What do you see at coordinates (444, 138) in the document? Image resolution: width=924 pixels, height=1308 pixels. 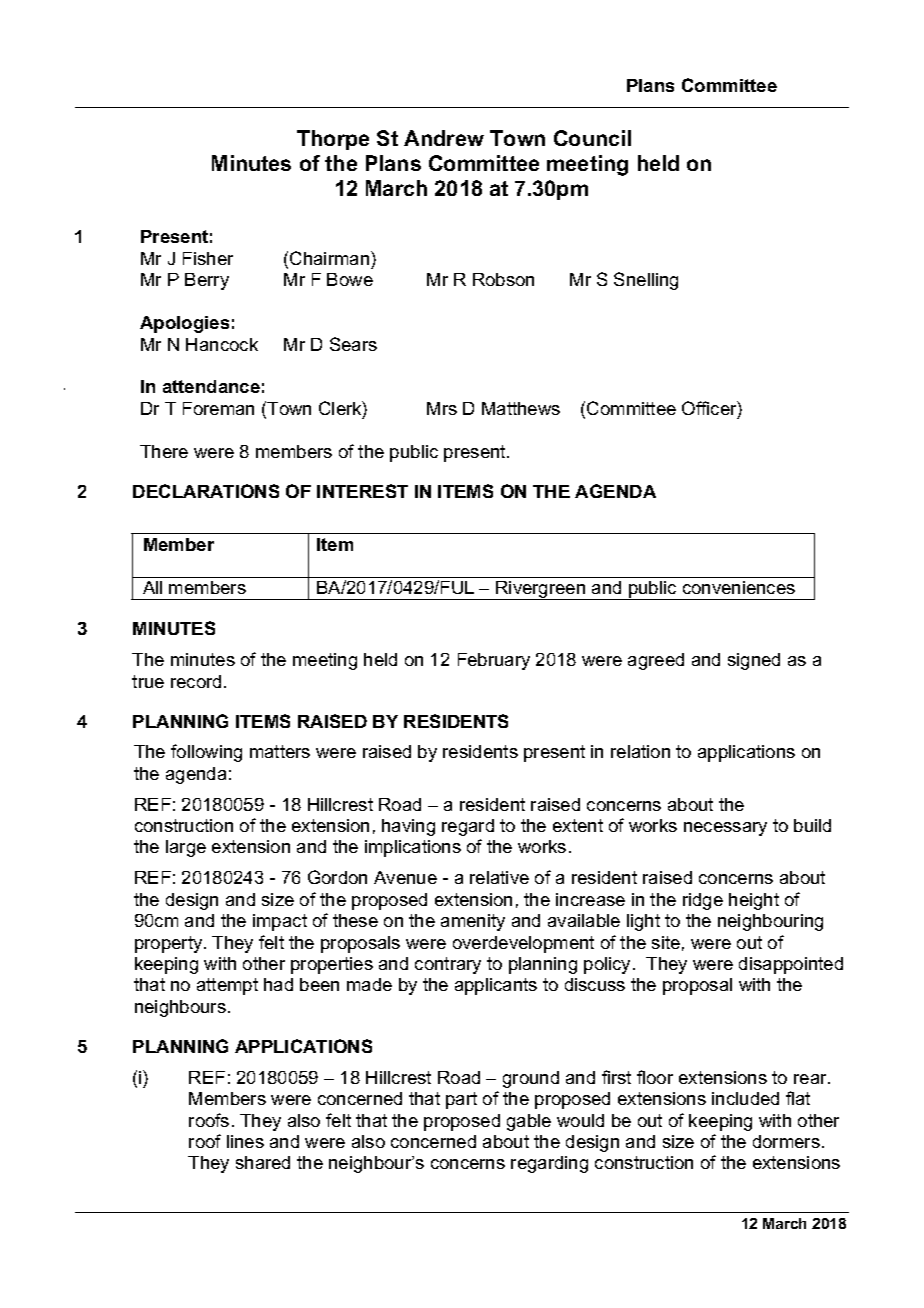 I see `Andrew` at bounding box center [444, 138].
